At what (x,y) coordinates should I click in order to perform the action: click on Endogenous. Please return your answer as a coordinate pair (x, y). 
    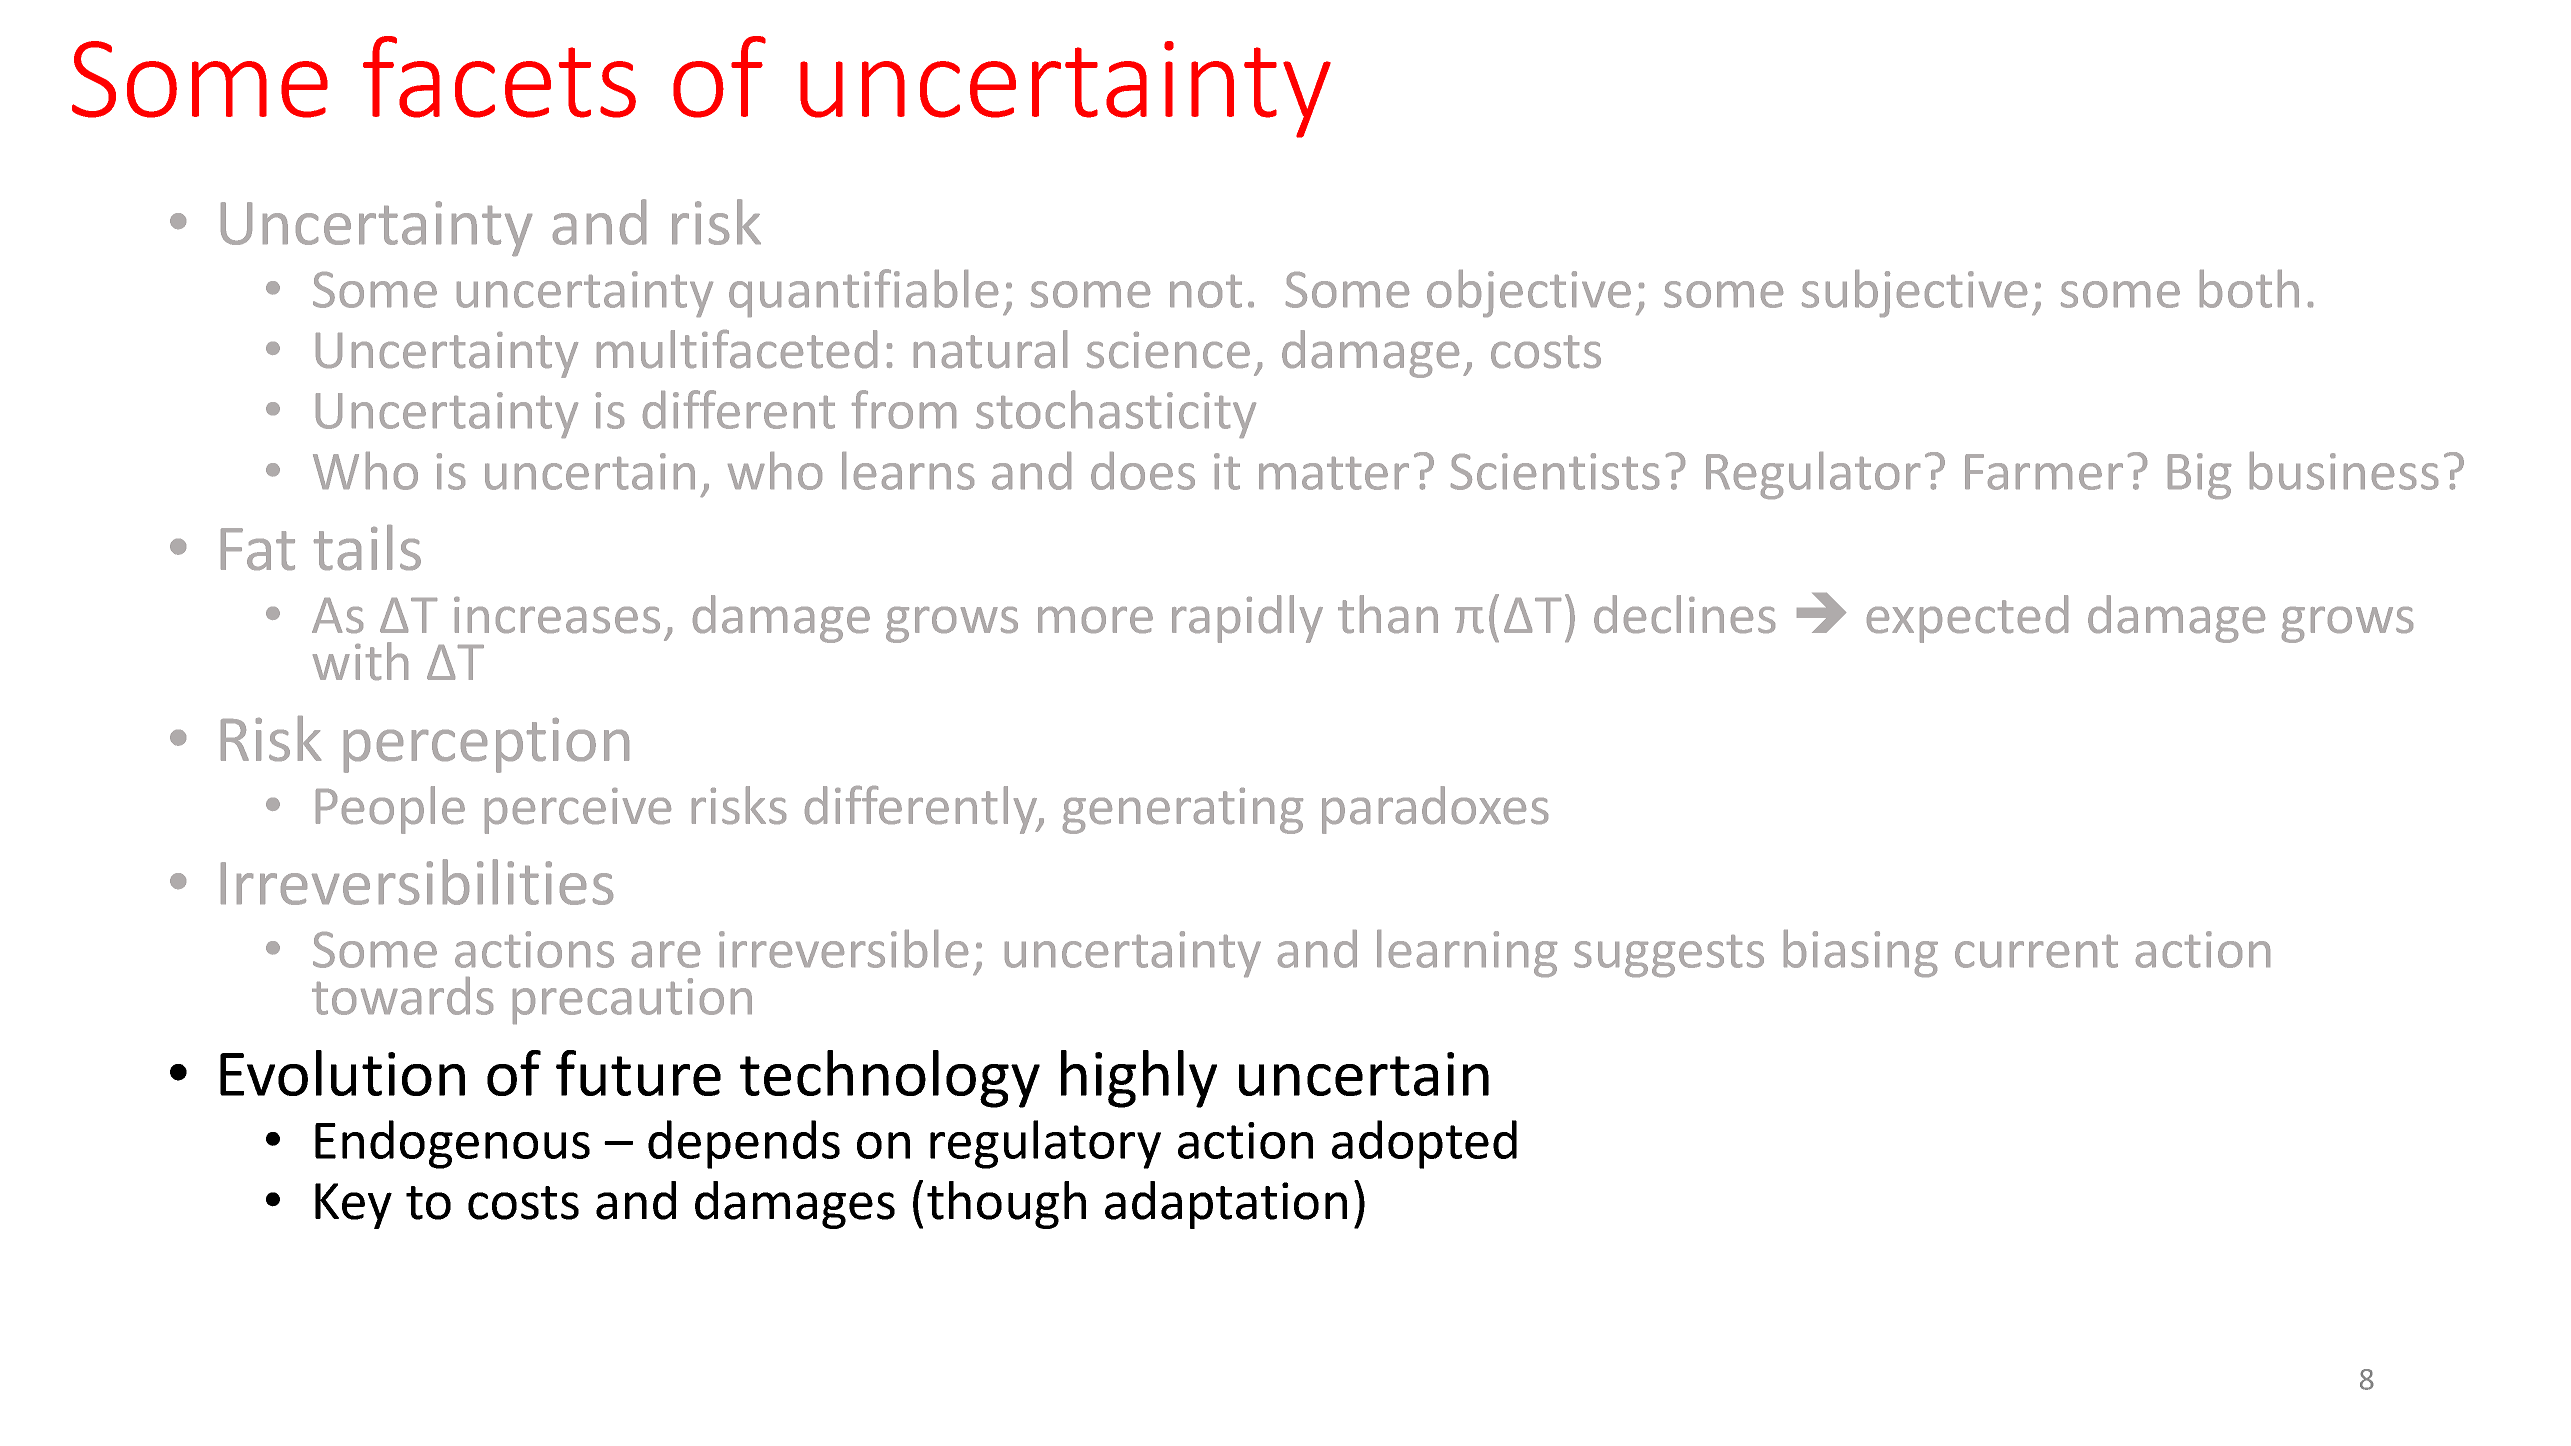
    Looking at the image, I should click on (452, 1144).
